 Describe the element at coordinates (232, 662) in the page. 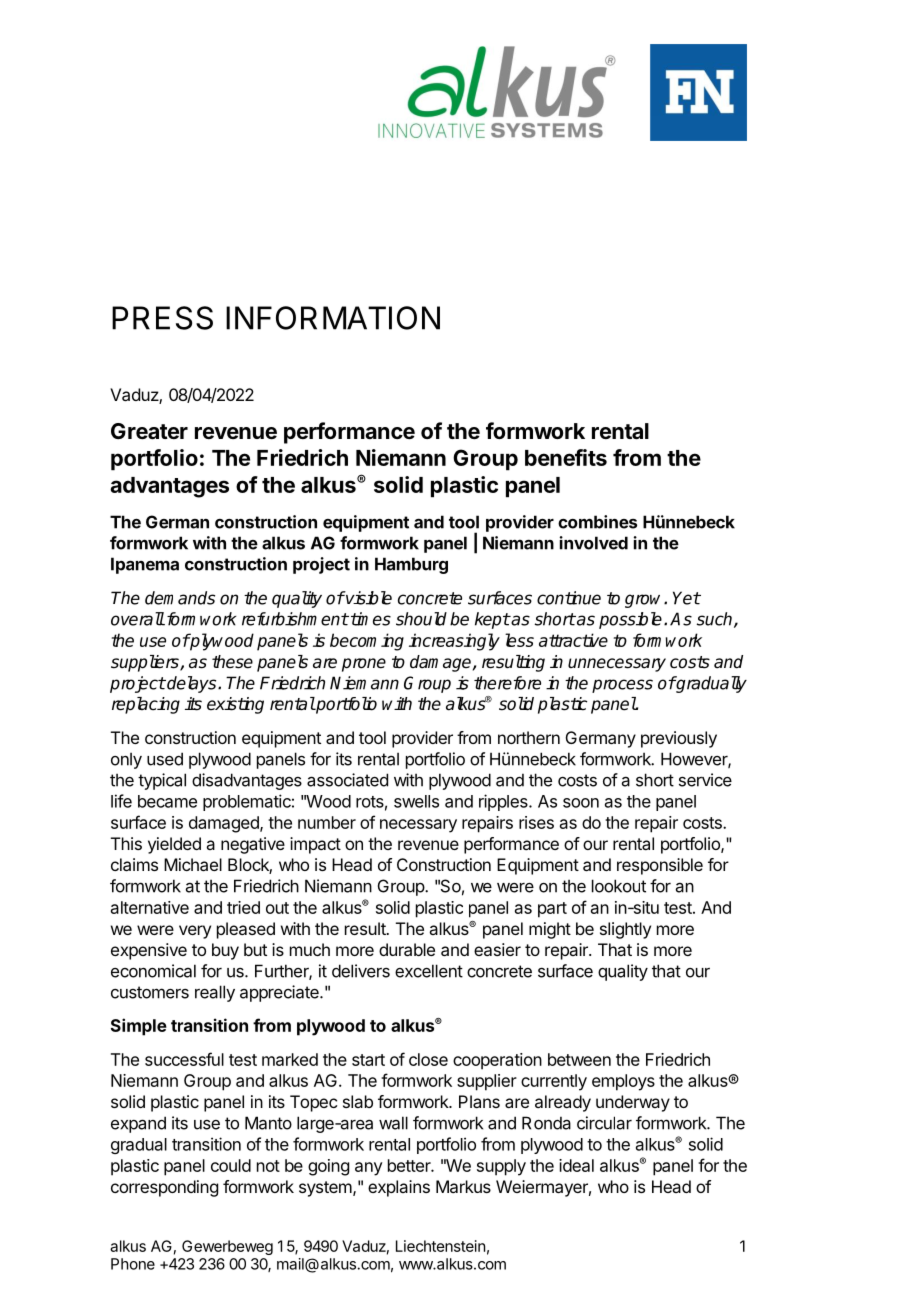

I see `these` at that location.
